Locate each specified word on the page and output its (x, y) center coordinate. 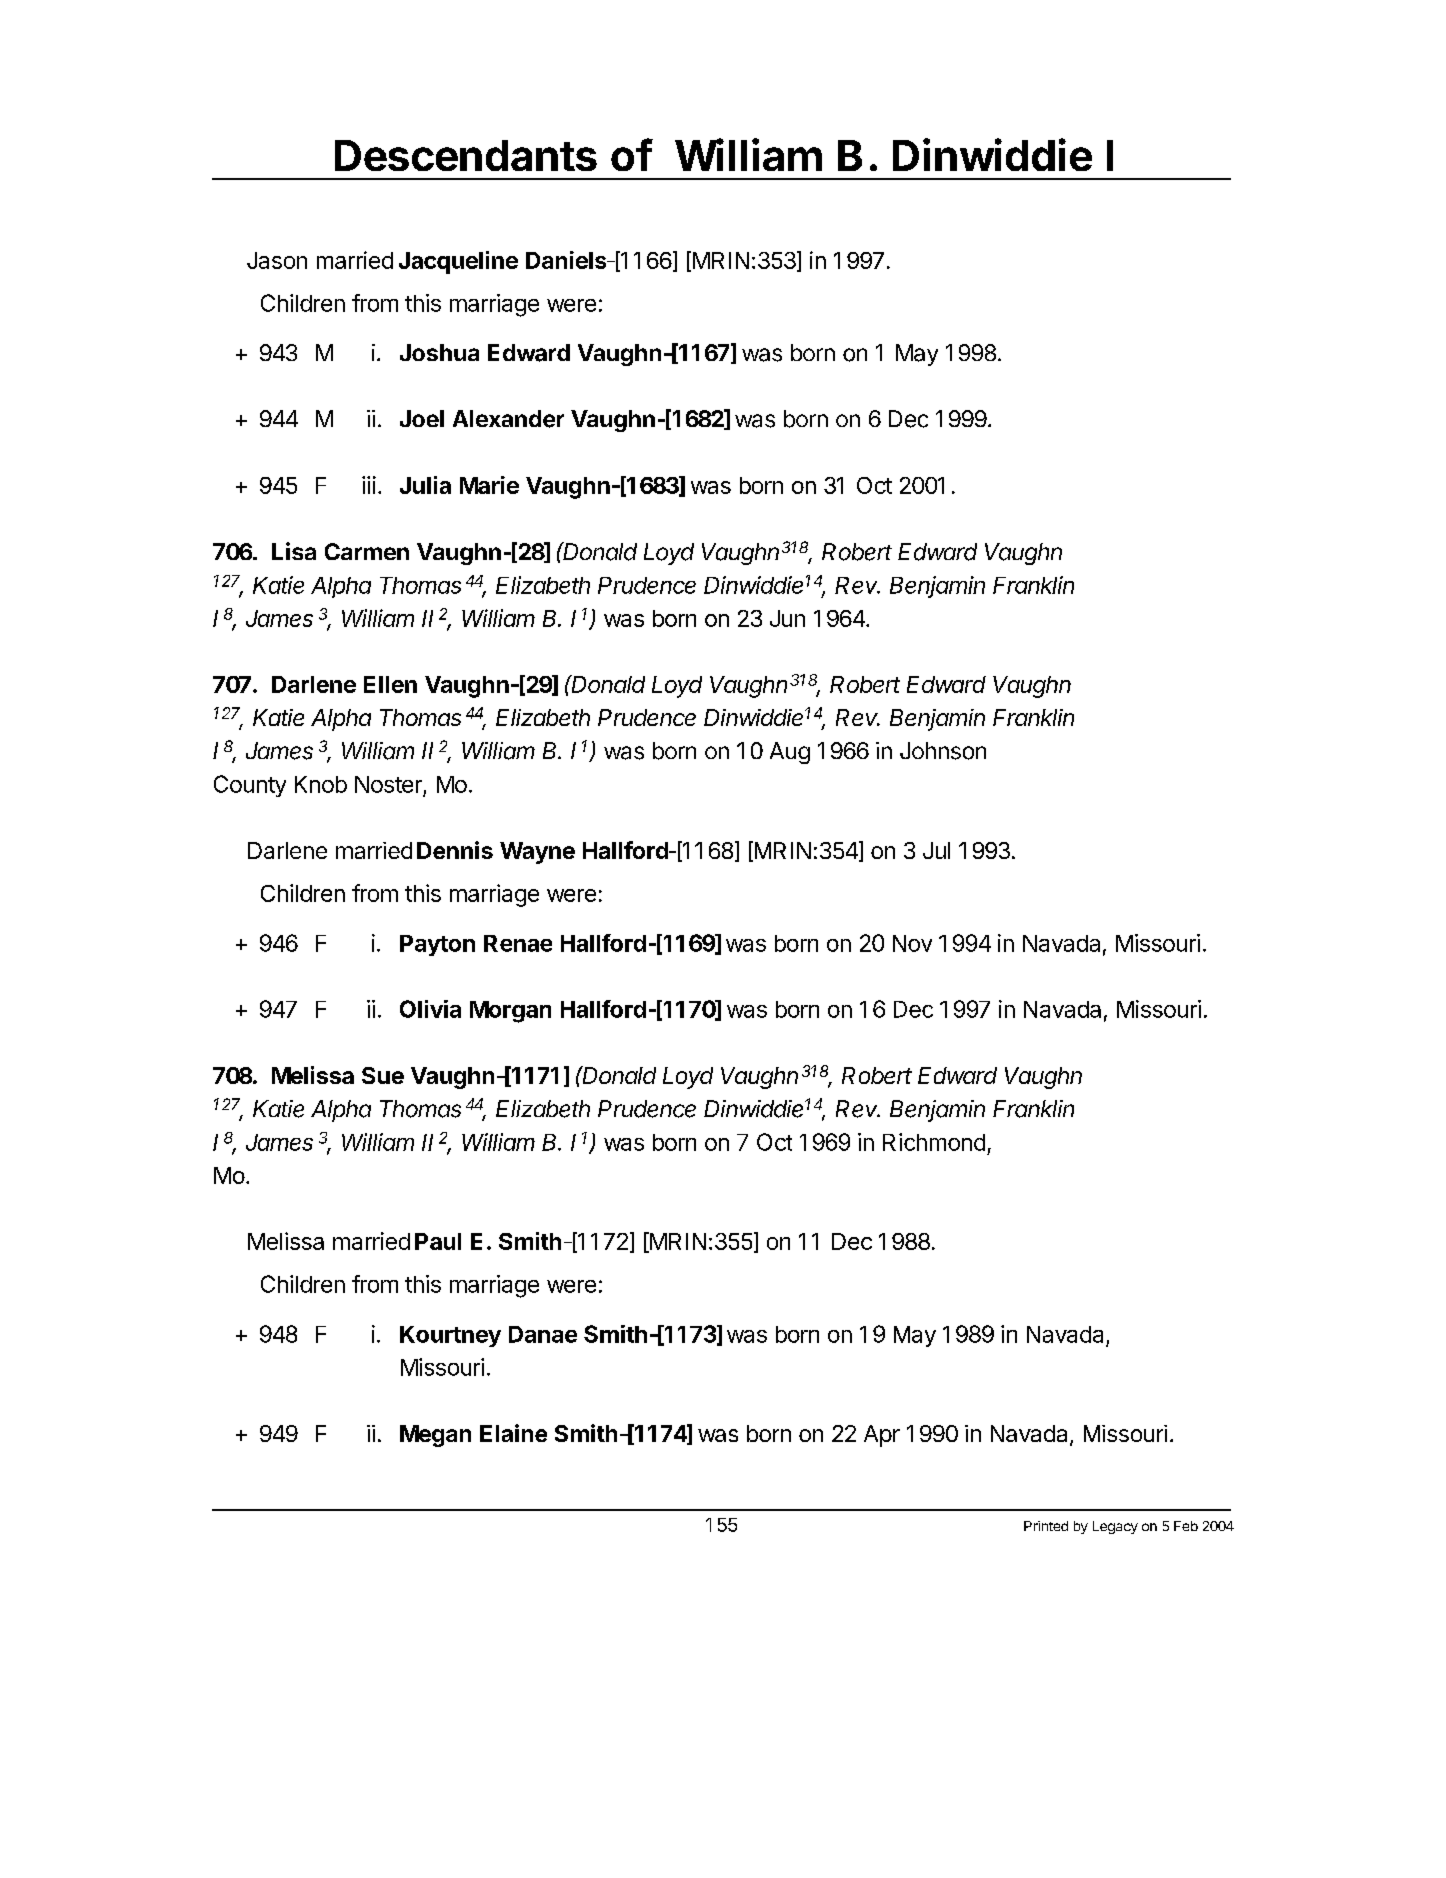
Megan (435, 1436)
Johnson (943, 751)
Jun (787, 618)
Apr (882, 1436)
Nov (912, 943)
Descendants (466, 155)
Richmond (934, 1142)
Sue (383, 1075)
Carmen (367, 551)
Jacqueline (458, 262)
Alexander (508, 419)
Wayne (537, 853)
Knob (321, 784)
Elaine (513, 1433)
